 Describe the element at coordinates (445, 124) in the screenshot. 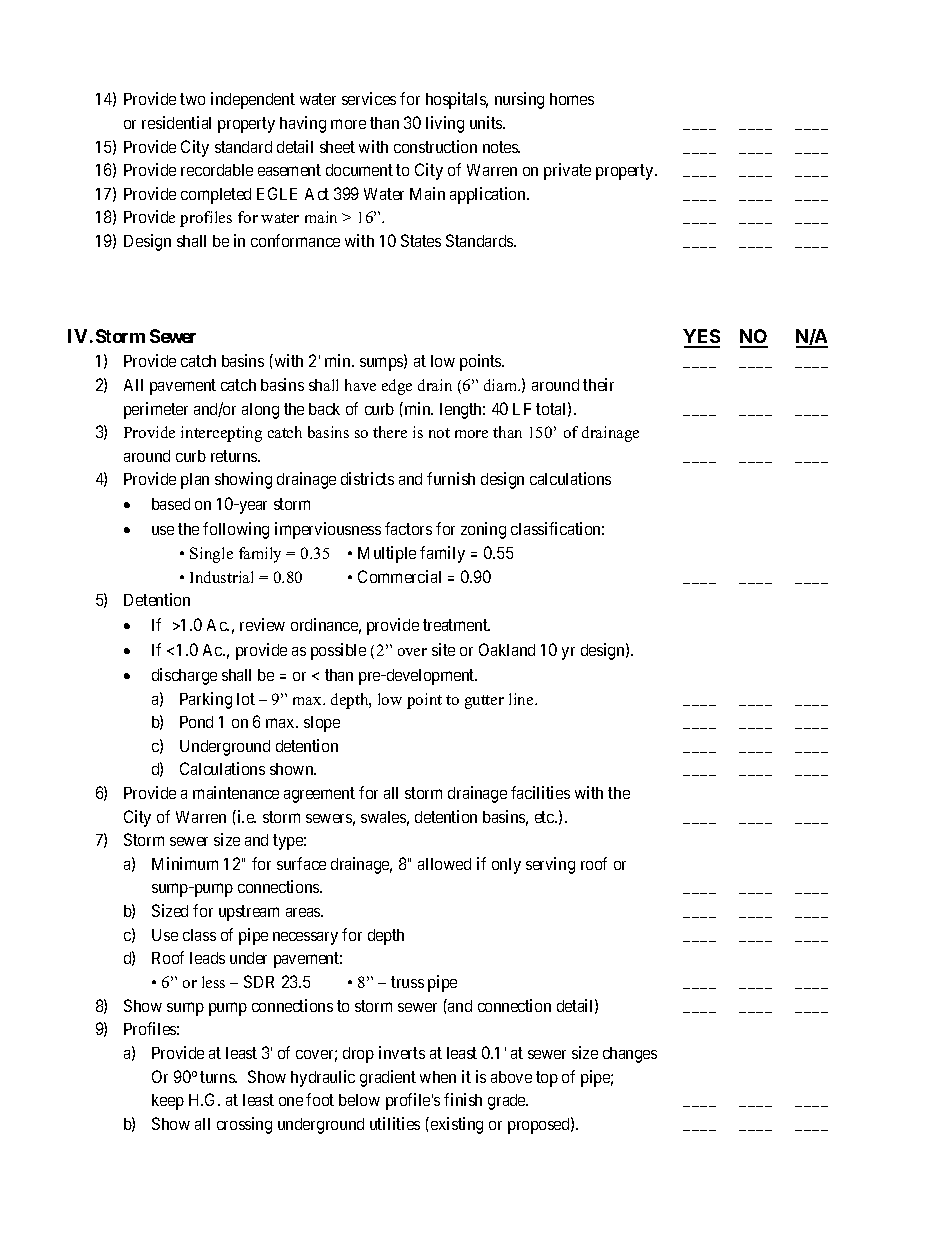

I see `living` at that location.
